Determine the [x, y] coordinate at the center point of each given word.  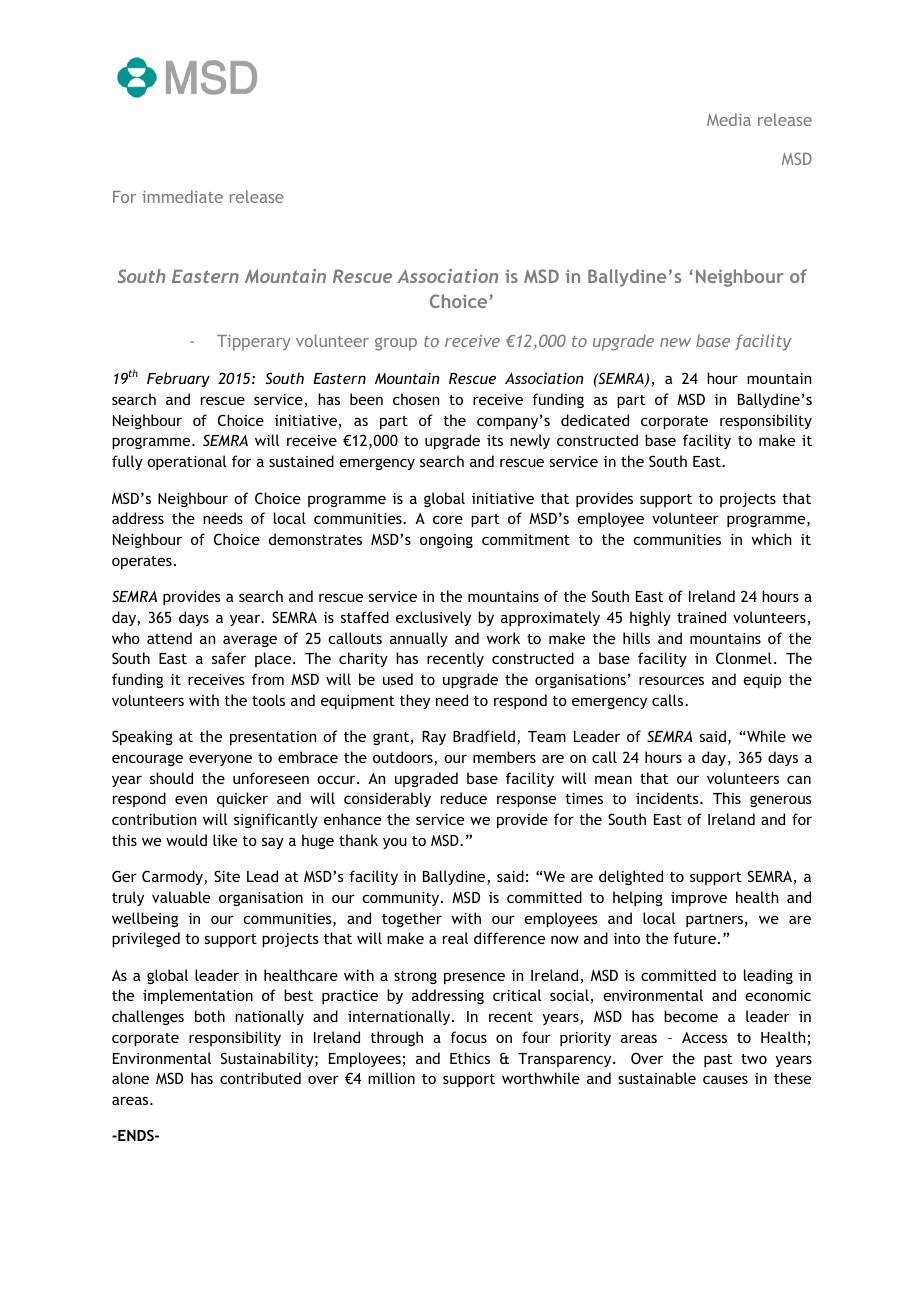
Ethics [470, 1058]
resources [671, 680]
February [178, 379]
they [415, 701]
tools [268, 700]
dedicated [595, 420]
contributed [260, 1078]
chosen [416, 399]
